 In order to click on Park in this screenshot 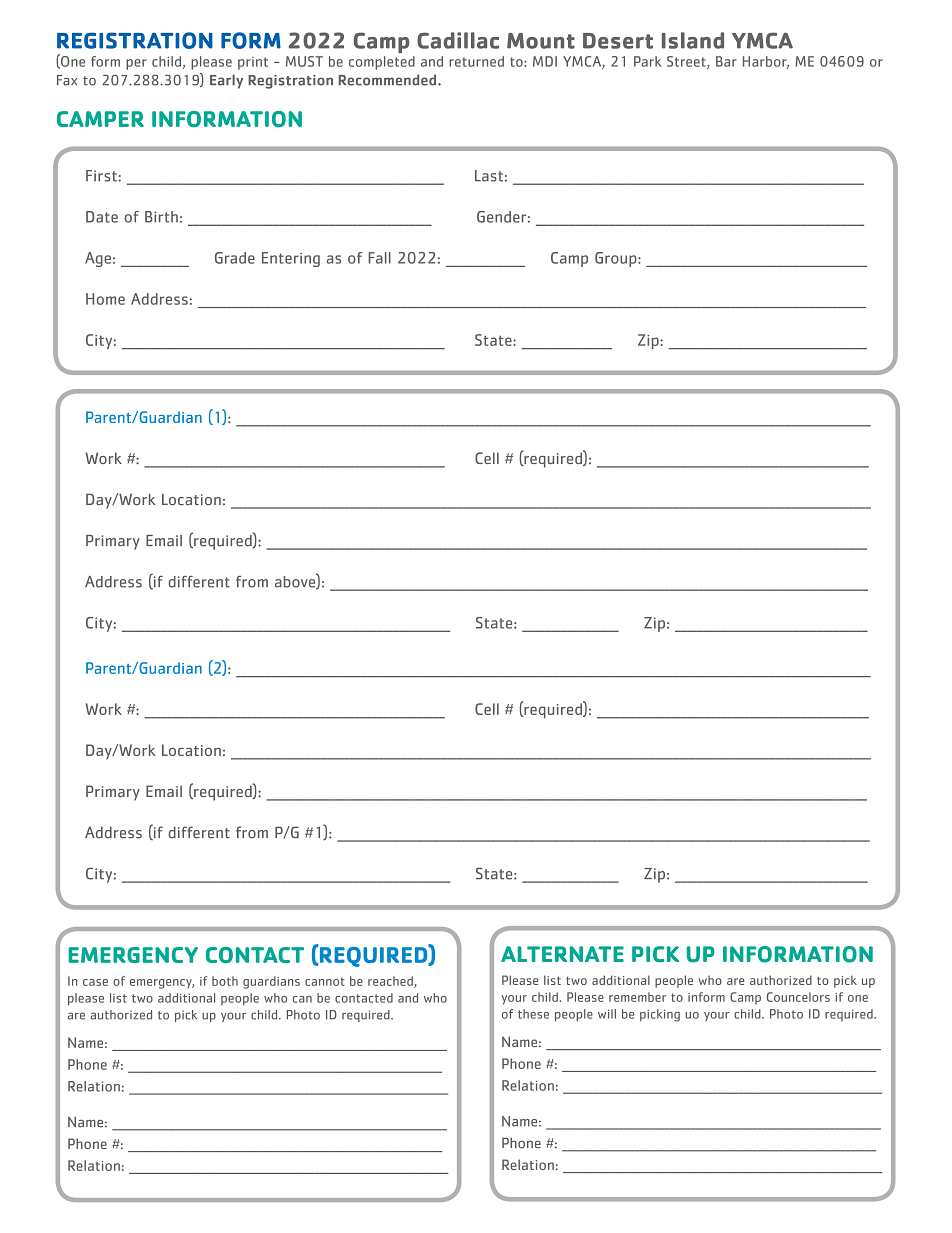, I will do `click(648, 61)`.
